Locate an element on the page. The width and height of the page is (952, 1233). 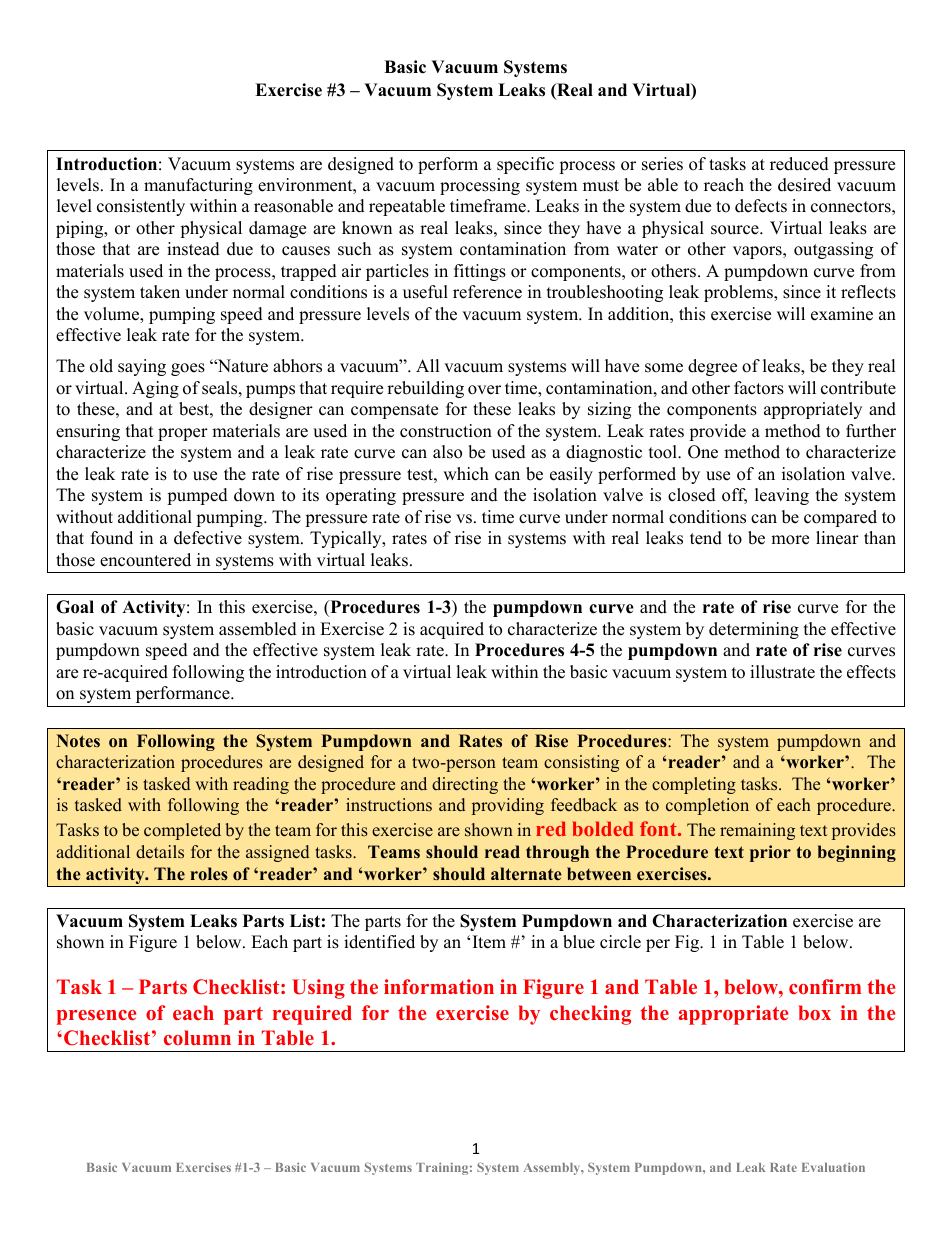
checking is located at coordinates (590, 1015).
